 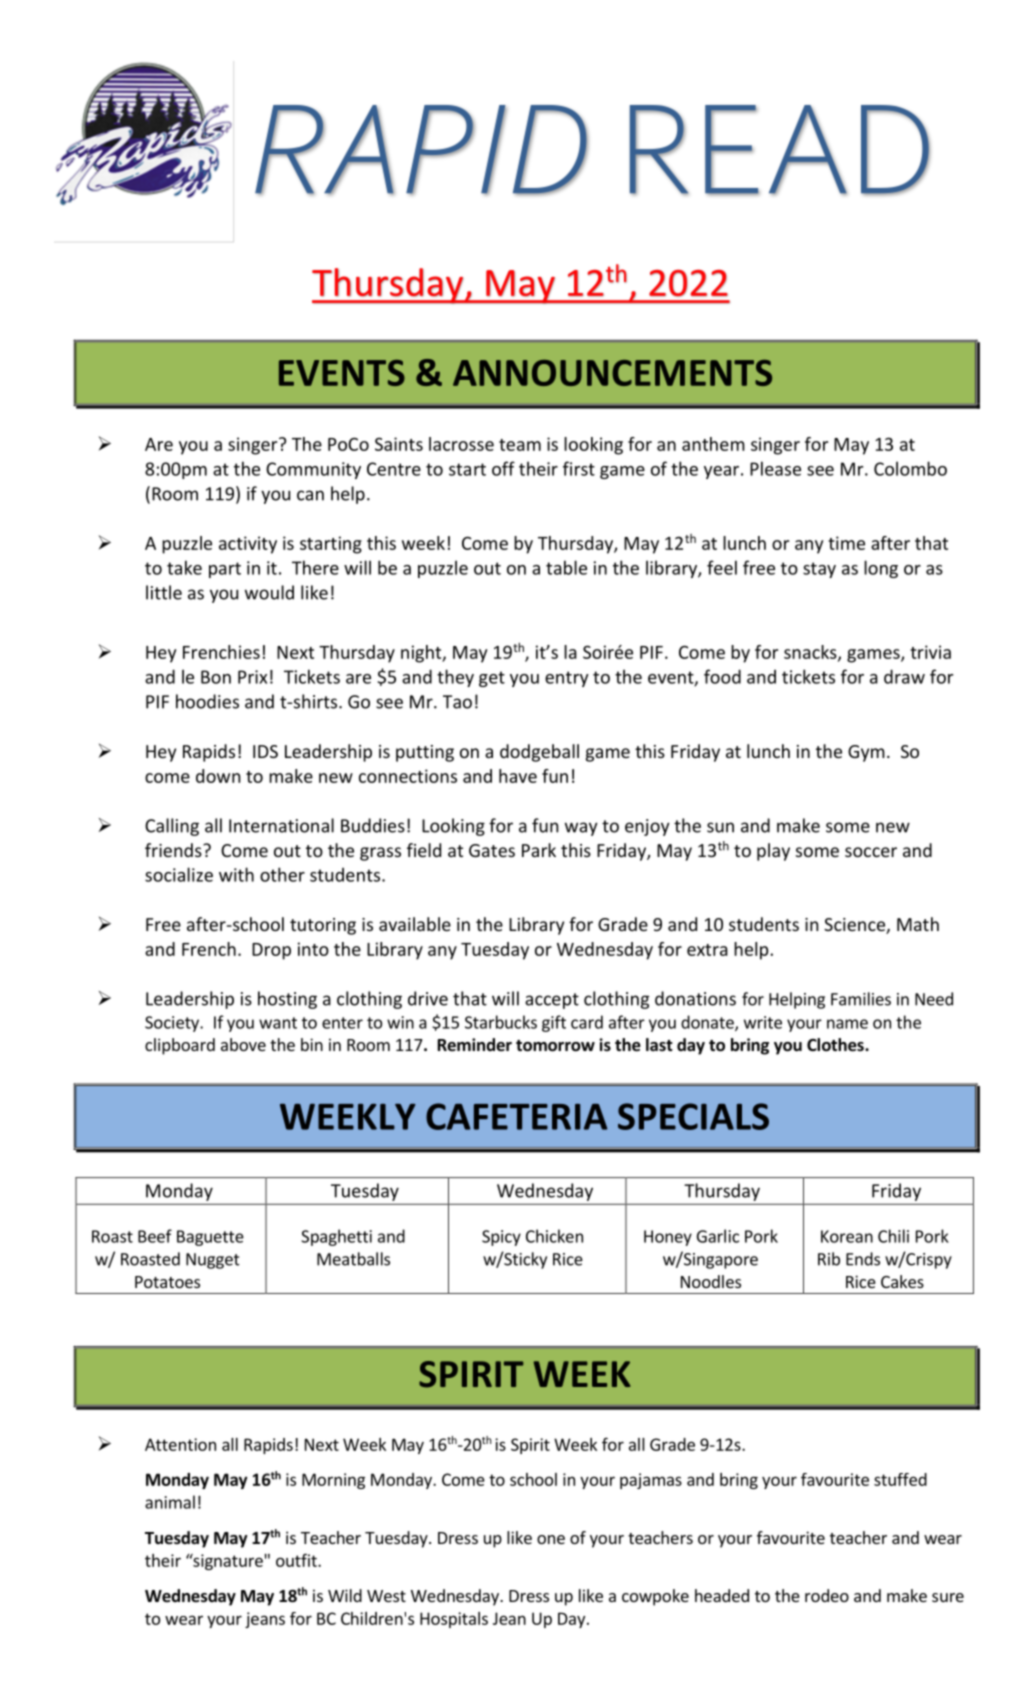 I want to click on ANNOUNCEMENTS, so click(x=612, y=373).
